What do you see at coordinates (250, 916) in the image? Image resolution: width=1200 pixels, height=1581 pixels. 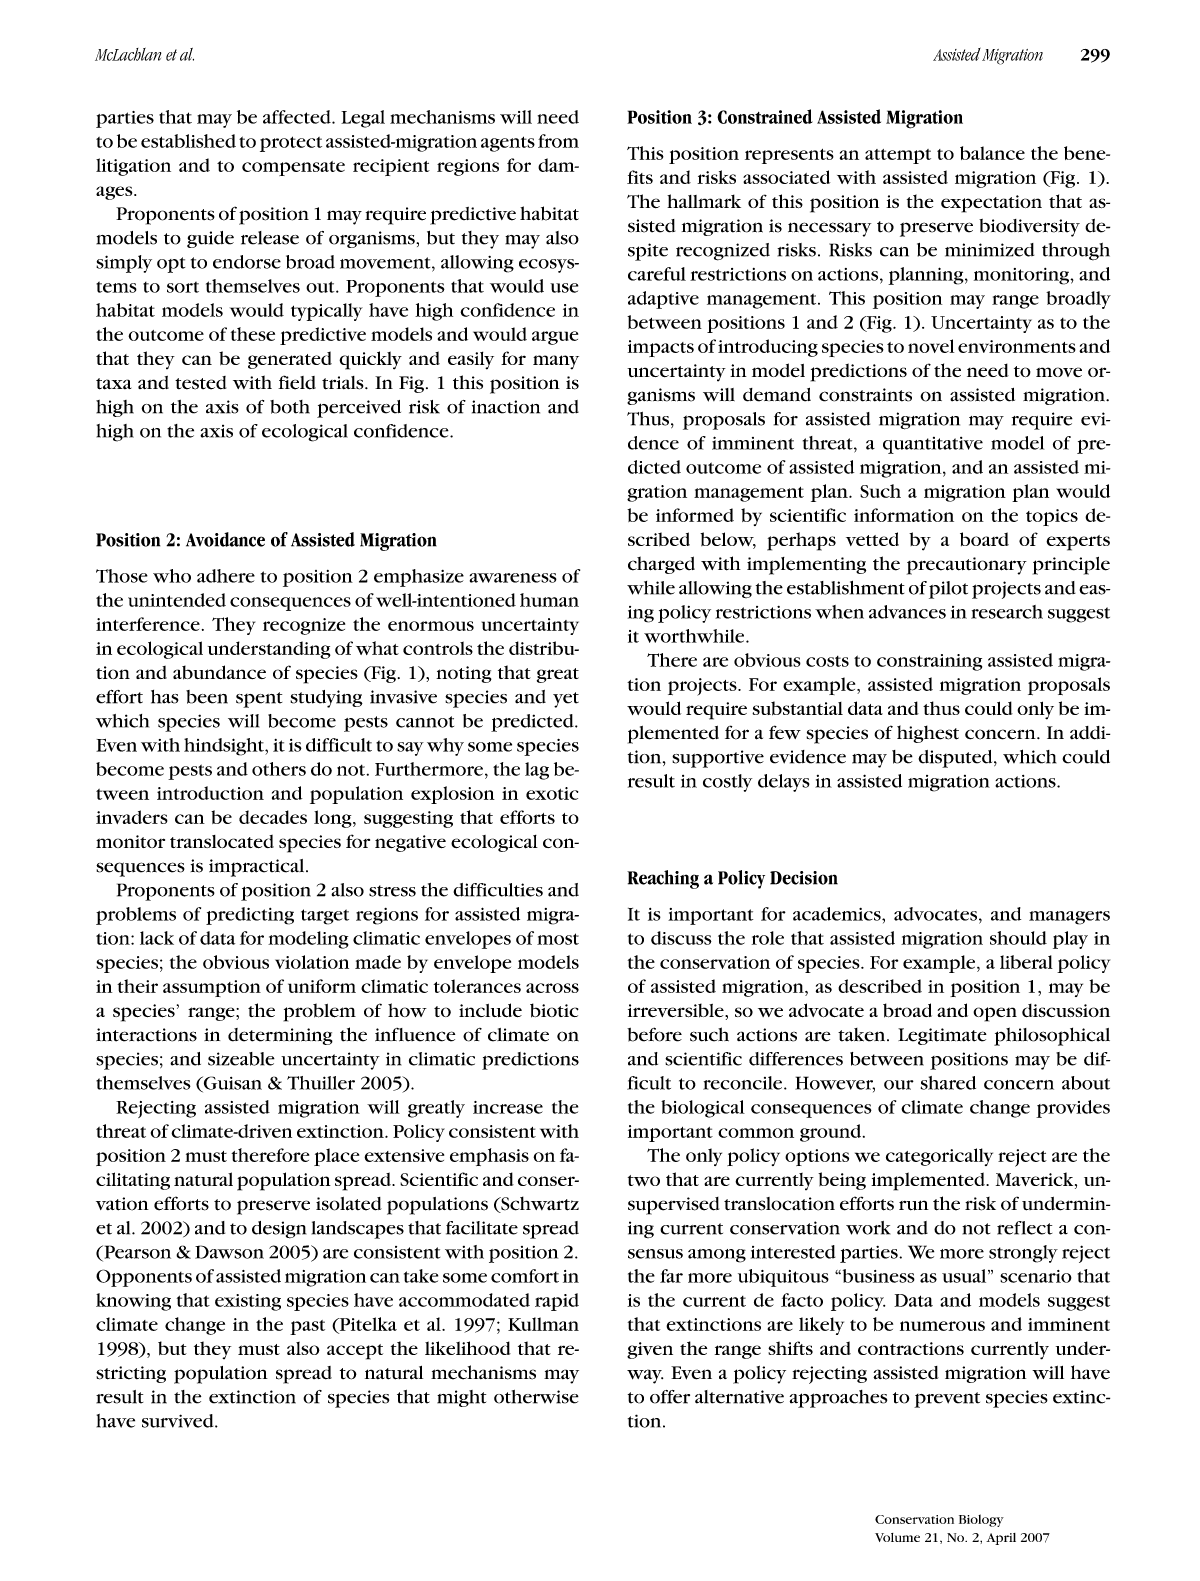 I see `predicting` at bounding box center [250, 916].
